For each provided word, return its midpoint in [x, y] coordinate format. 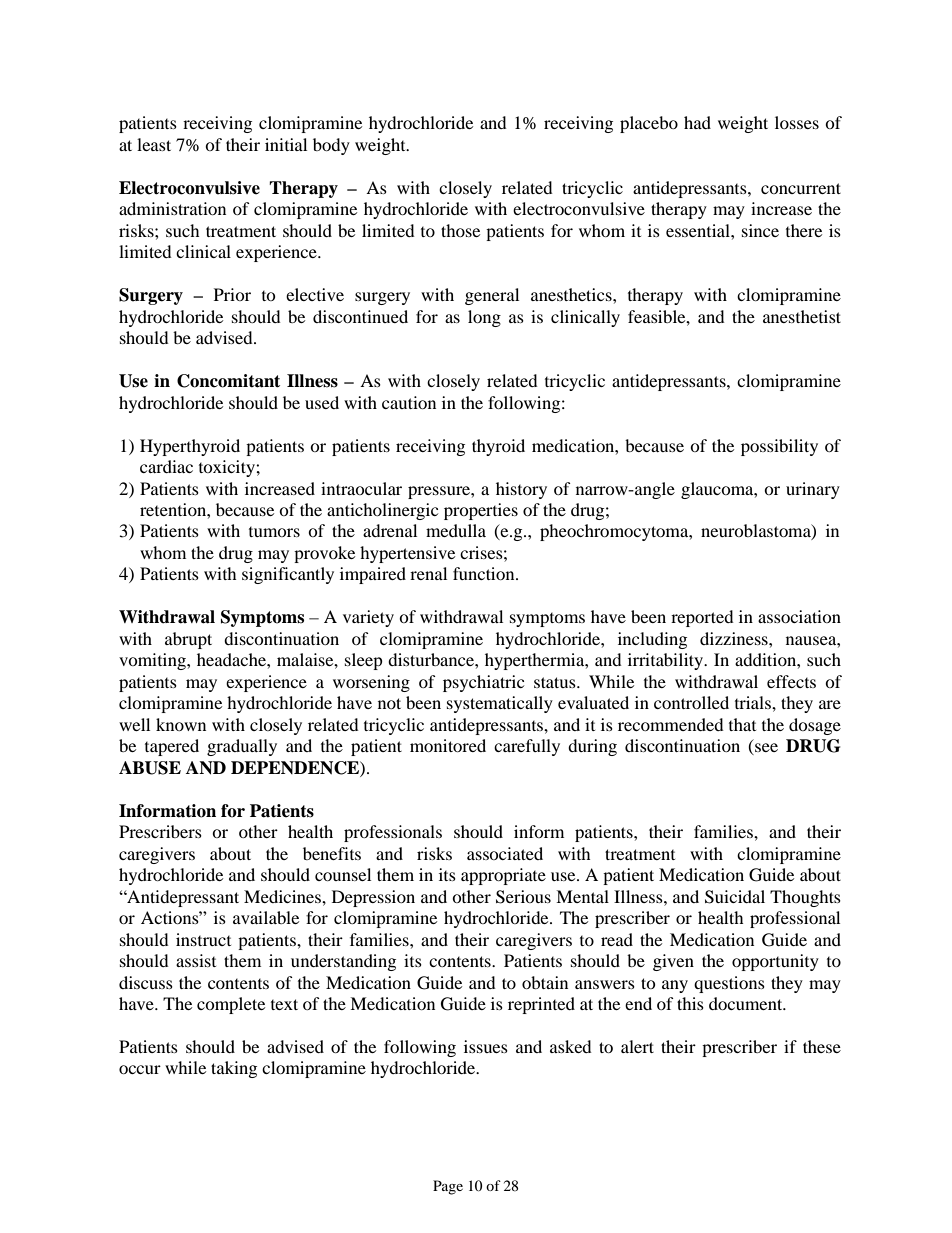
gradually [242, 747]
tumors [274, 532]
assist [196, 960]
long [484, 318]
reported [702, 618]
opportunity [775, 962]
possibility [779, 447]
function [485, 573]
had [697, 122]
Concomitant [228, 381]
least [154, 144]
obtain [545, 982]
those [460, 230]
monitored [448, 745]
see [765, 749]
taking [234, 1069]
